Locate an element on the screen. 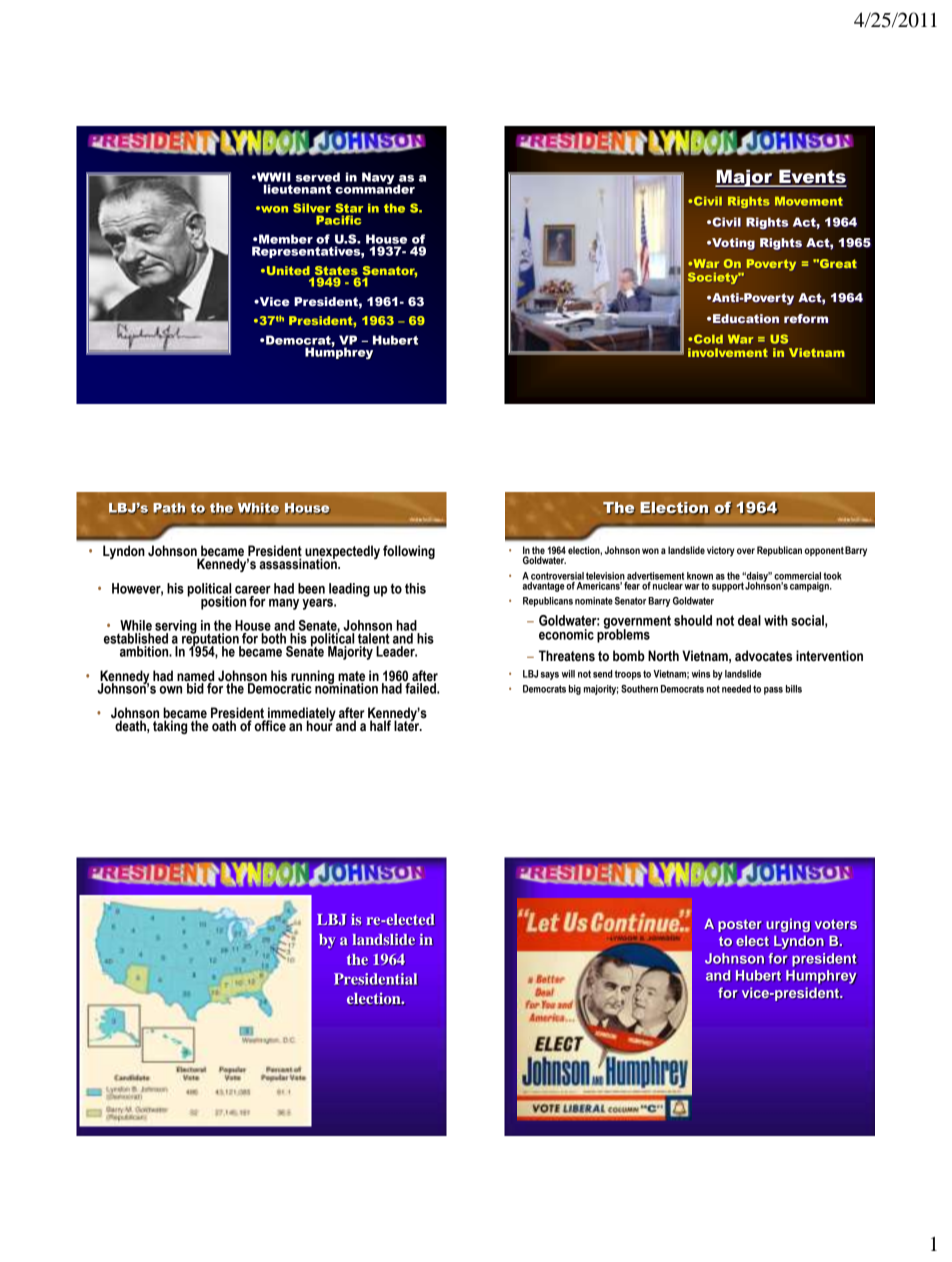 The height and width of the screenshot is (1262, 952). career is located at coordinates (253, 590).
